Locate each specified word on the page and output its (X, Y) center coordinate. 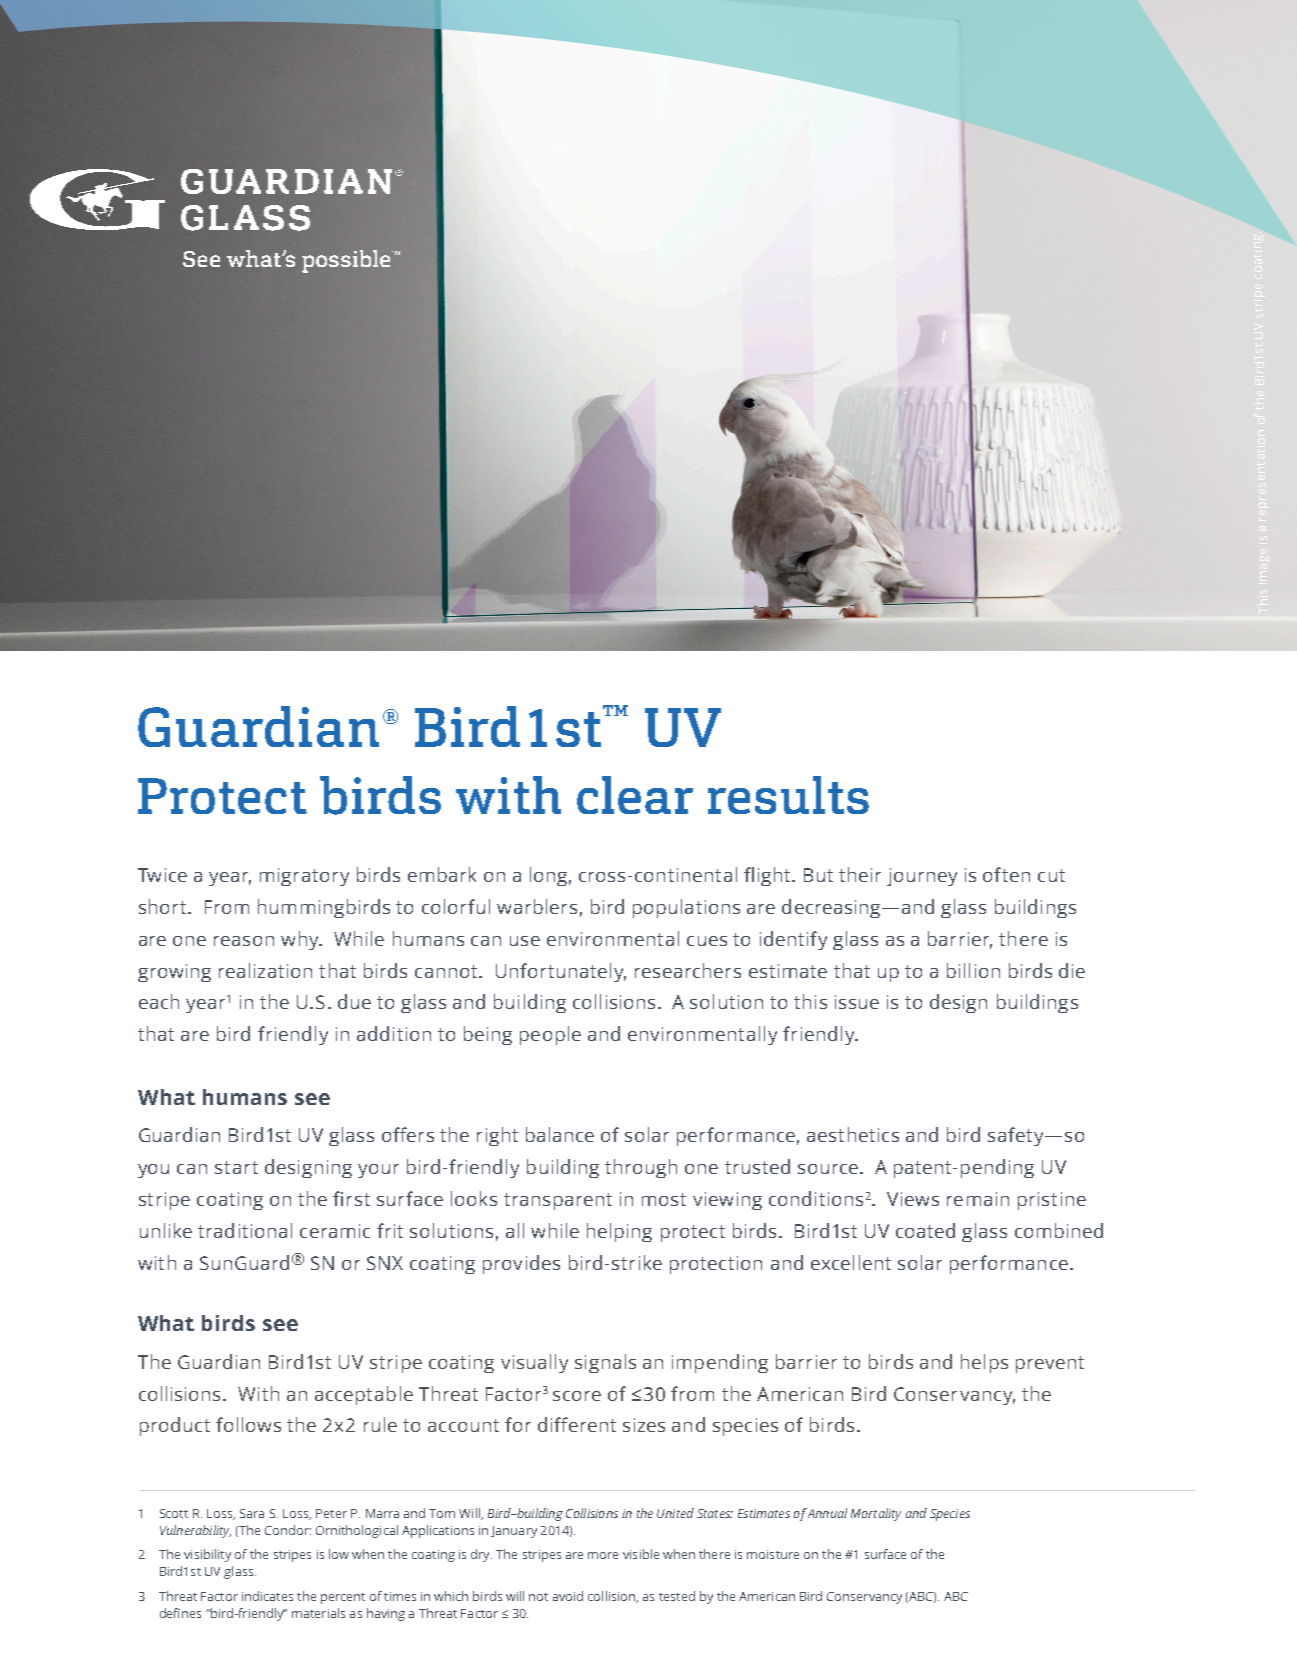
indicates (267, 1596)
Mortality (876, 1514)
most (664, 1199)
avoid (568, 1596)
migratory (304, 877)
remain (978, 1199)
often (1006, 874)
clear (635, 795)
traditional (245, 1230)
